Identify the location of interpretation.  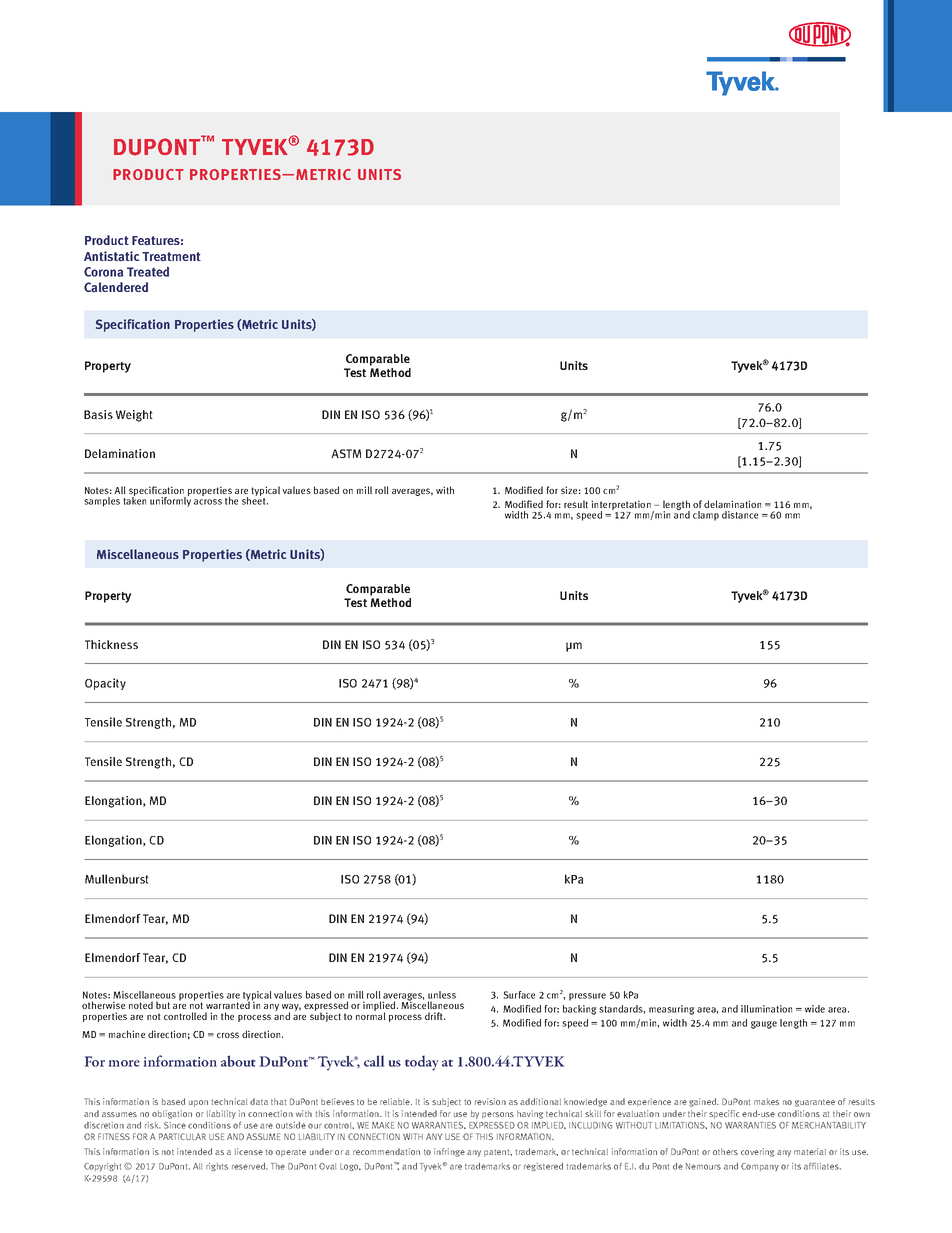
(622, 506).
